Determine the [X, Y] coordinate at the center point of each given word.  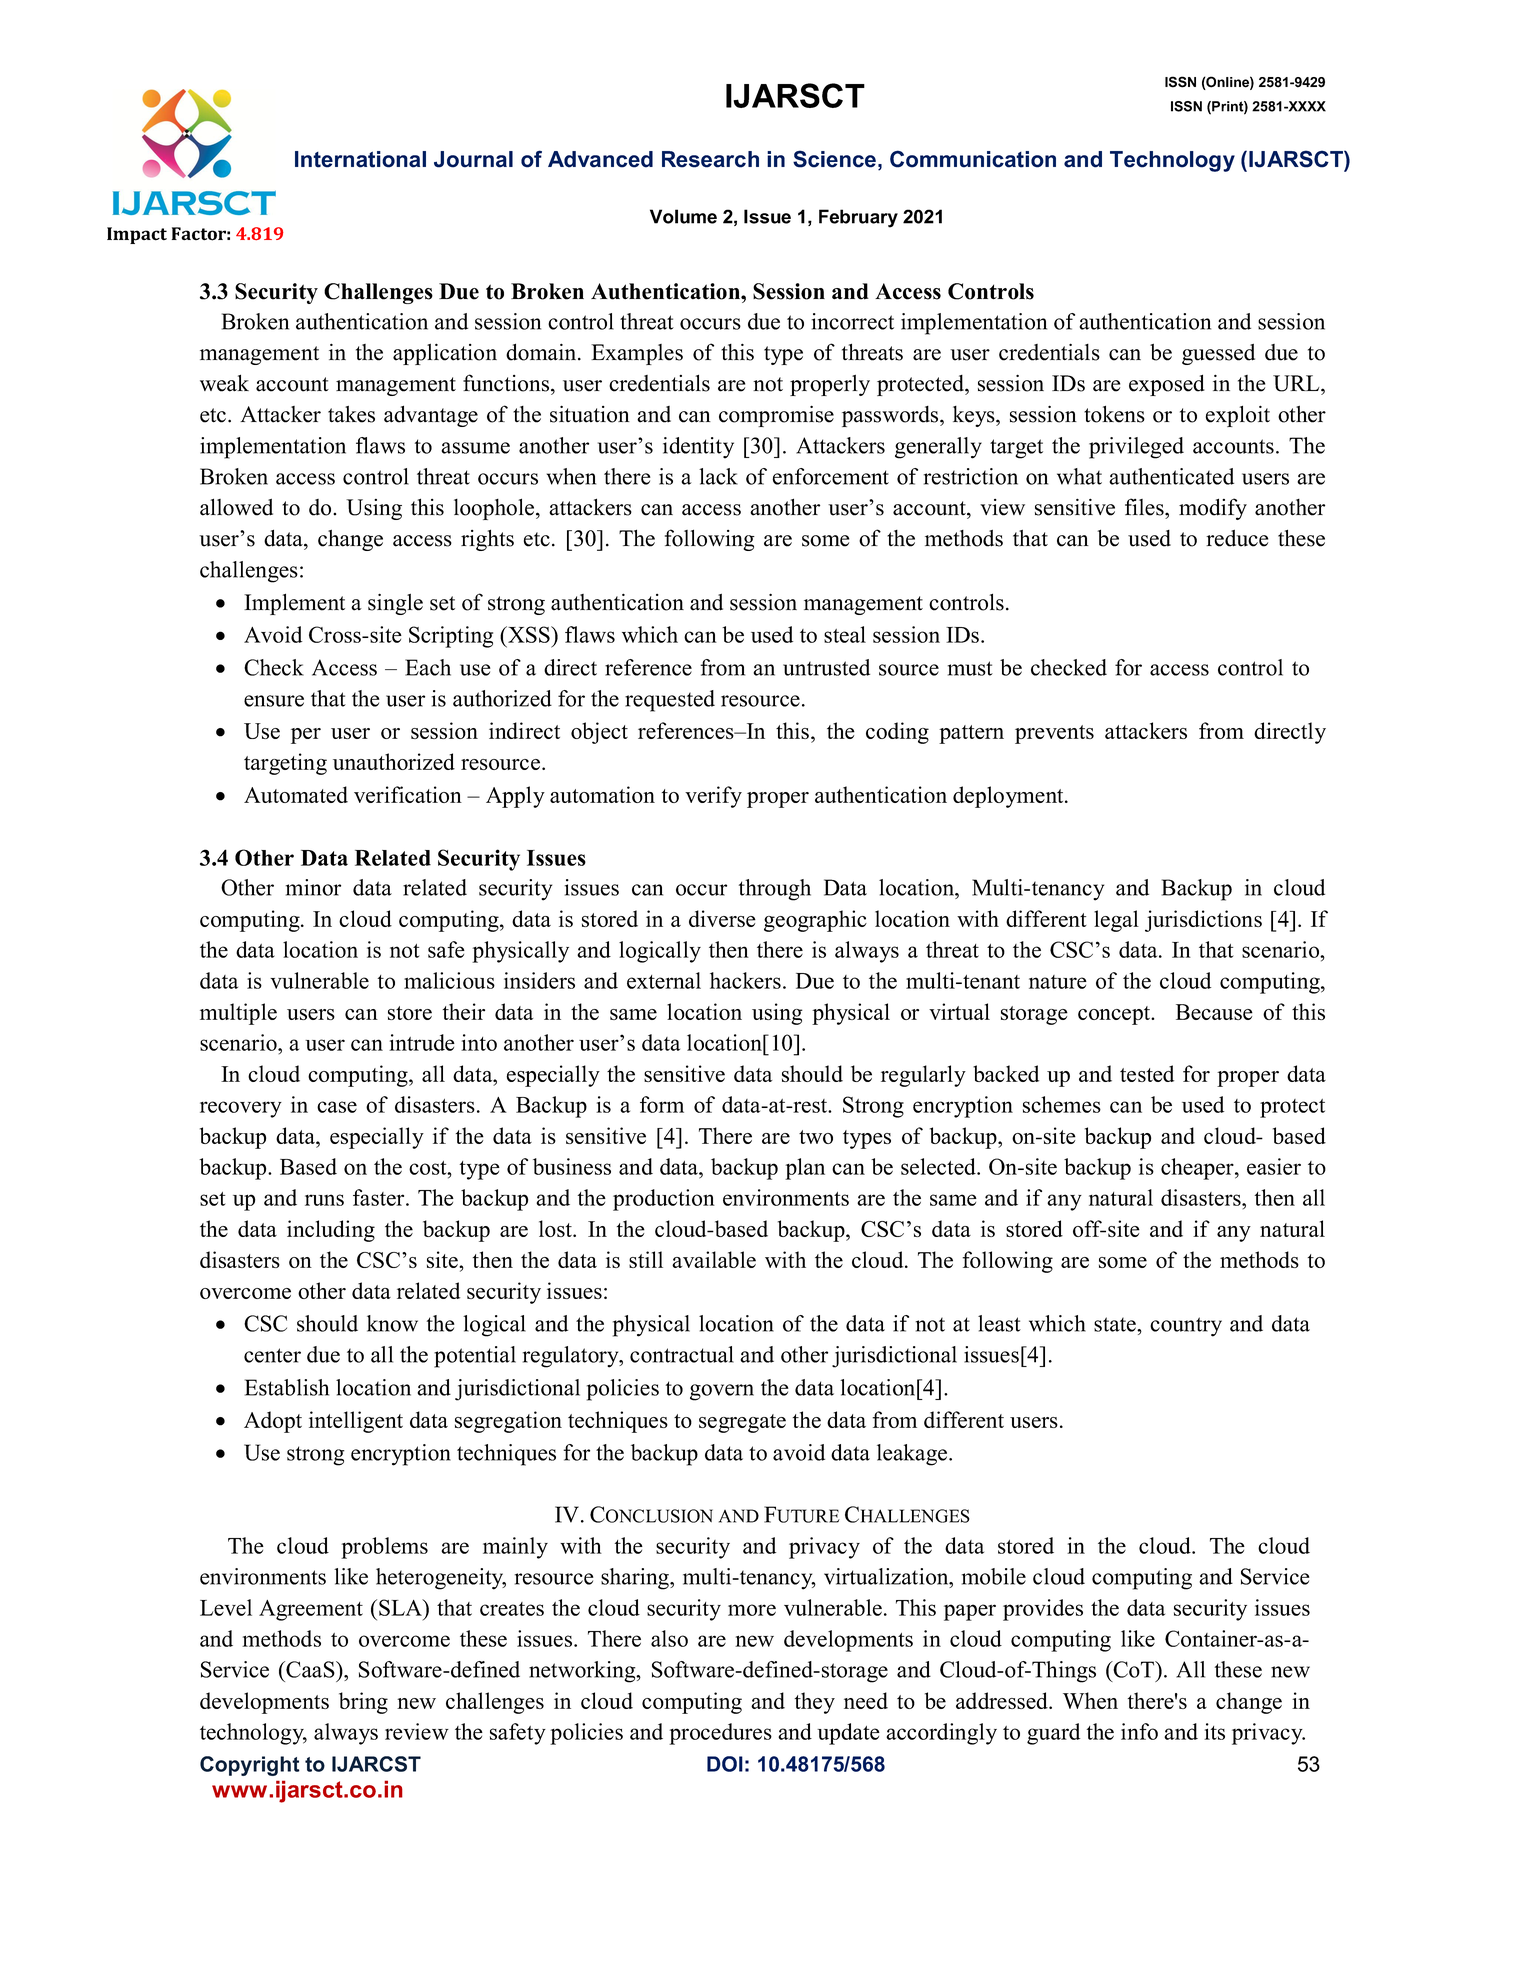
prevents [1054, 734]
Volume [683, 216]
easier [1274, 1166]
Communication [973, 159]
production [664, 1200]
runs [324, 1200]
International [360, 159]
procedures [720, 1734]
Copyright [250, 1766]
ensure [274, 701]
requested [670, 701]
